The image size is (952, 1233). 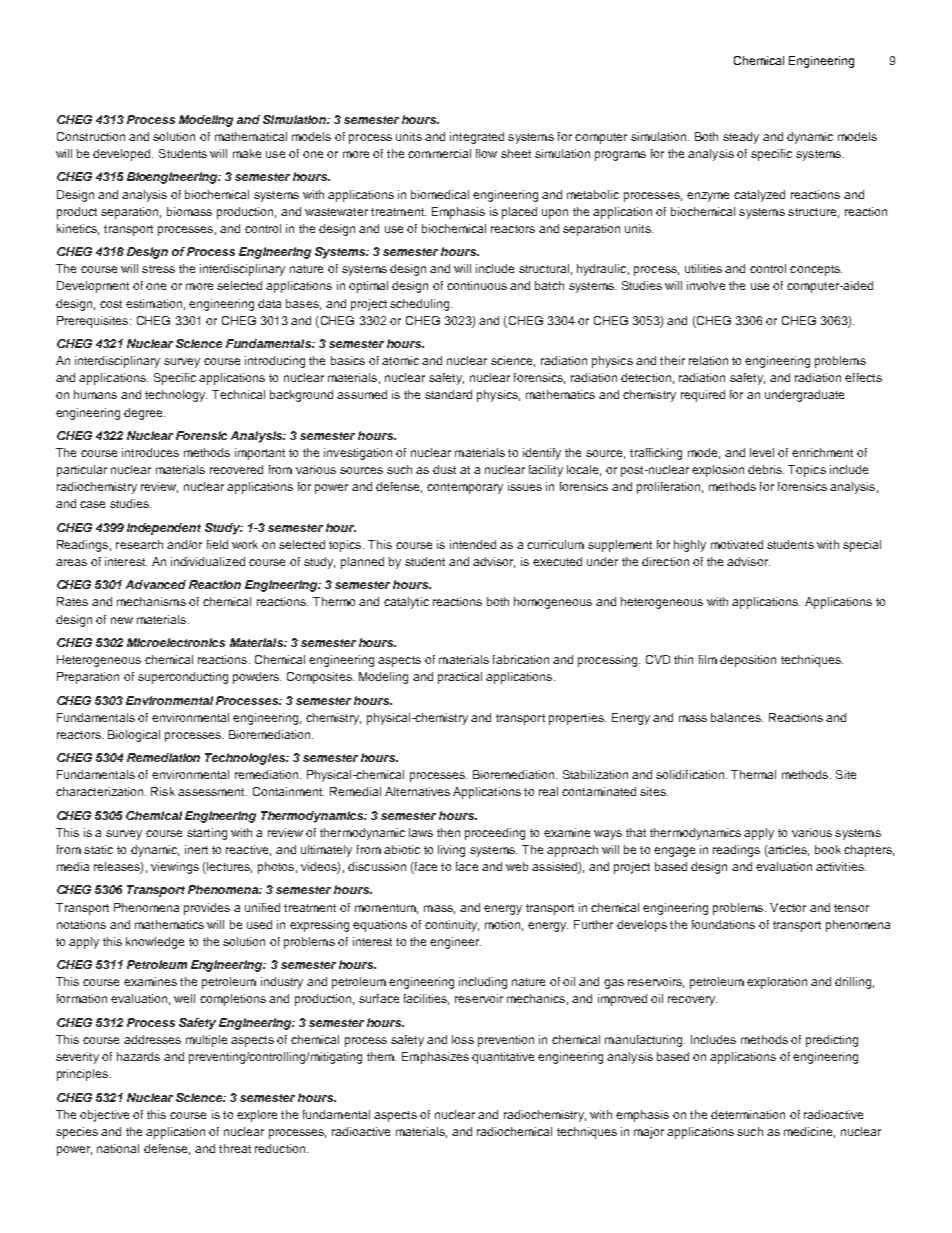 I want to click on deposition, so click(x=748, y=661).
